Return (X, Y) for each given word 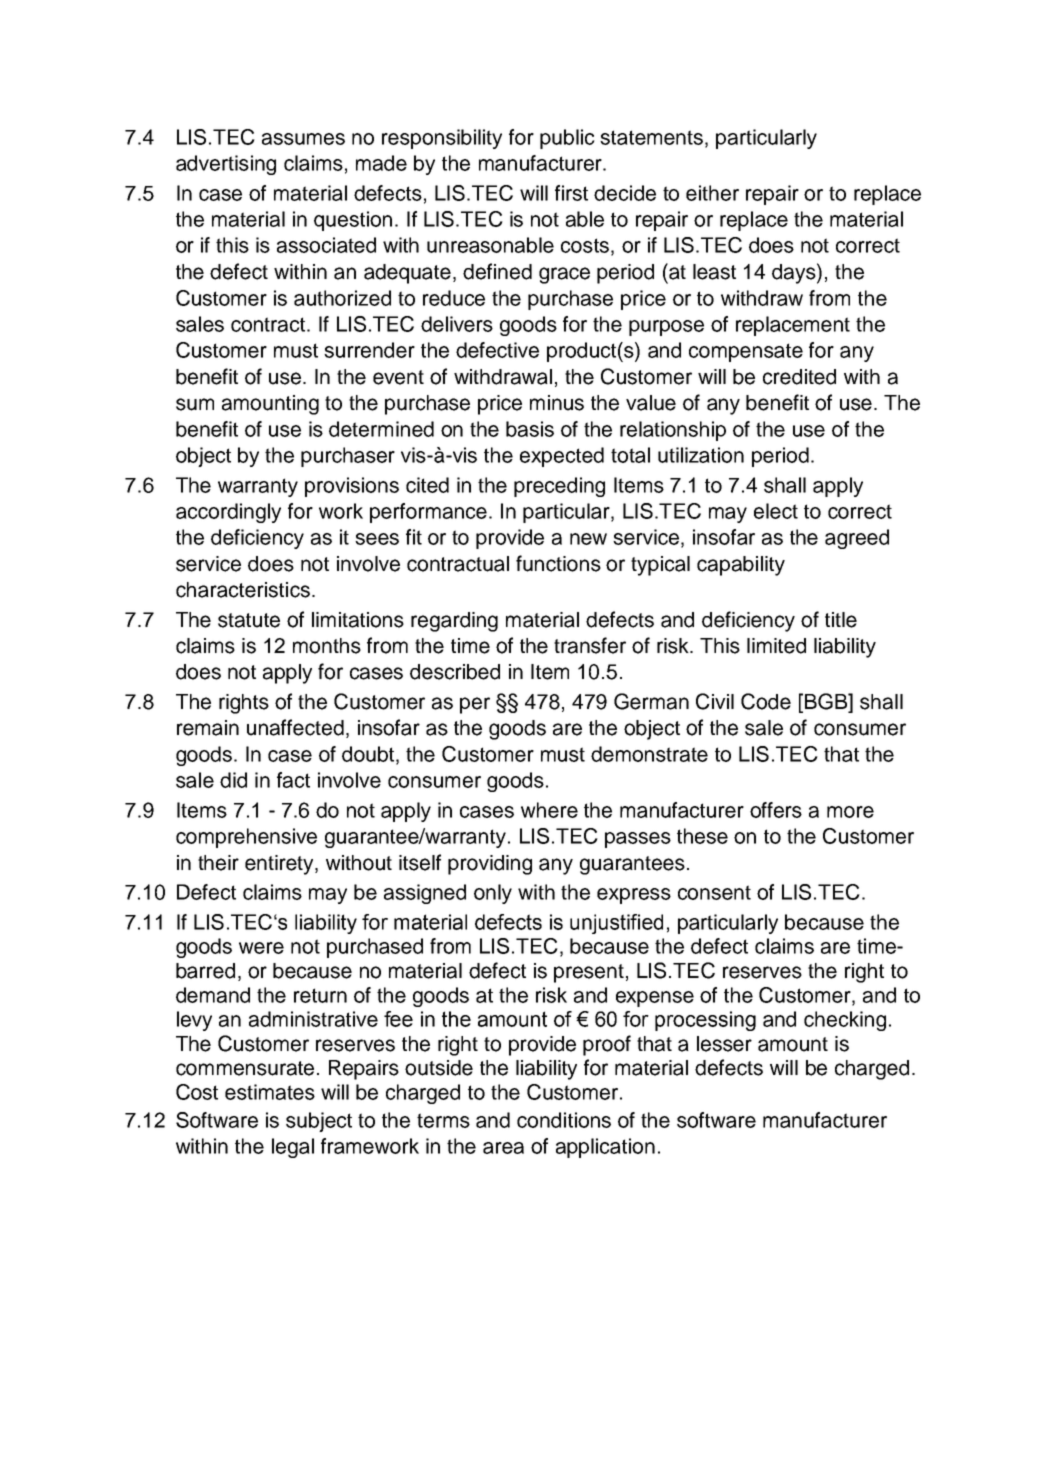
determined (381, 429)
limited (776, 646)
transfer (590, 645)
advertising (226, 165)
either (712, 193)
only (493, 894)
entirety (280, 865)
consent (714, 892)
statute (249, 620)
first (571, 193)
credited (799, 377)
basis (530, 429)
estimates (270, 1092)
